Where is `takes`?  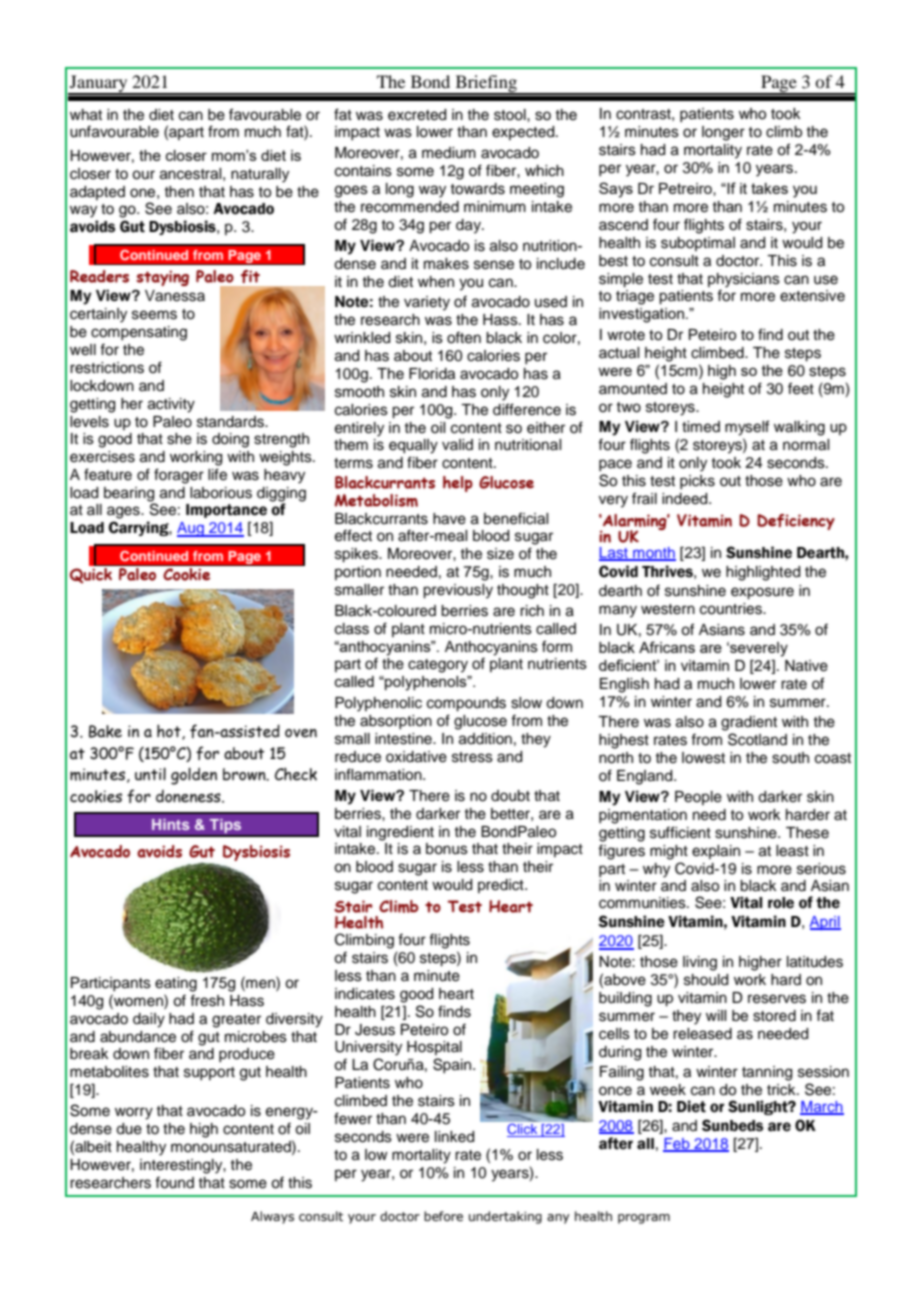
takes is located at coordinates (769, 188).
